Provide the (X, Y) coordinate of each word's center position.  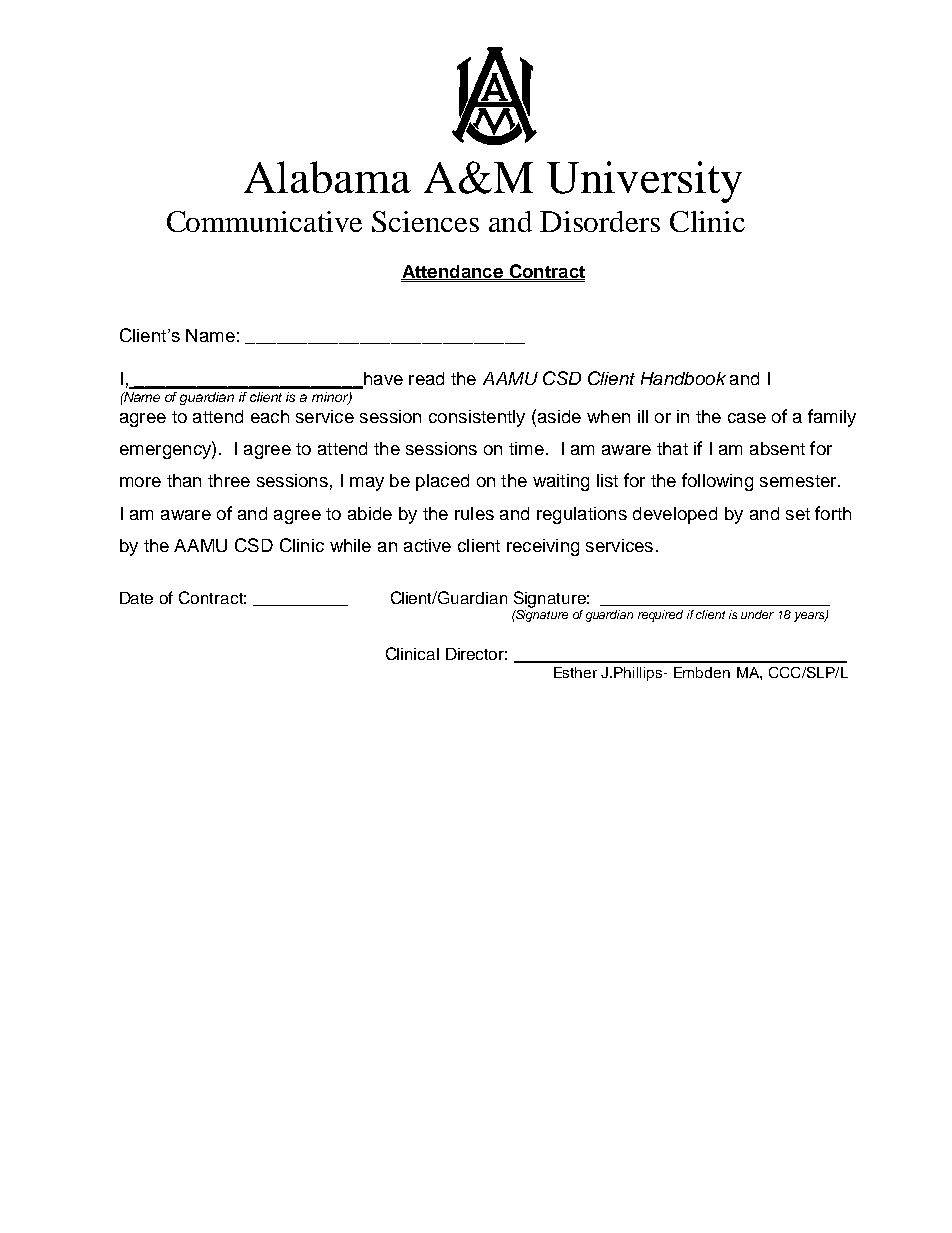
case (747, 418)
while (350, 545)
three (229, 480)
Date (136, 598)
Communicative (264, 221)
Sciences (425, 221)
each (270, 416)
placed (442, 482)
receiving (543, 547)
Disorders (600, 221)
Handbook (683, 378)
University (644, 182)
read (426, 378)
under (757, 614)
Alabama (327, 177)
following (717, 482)
